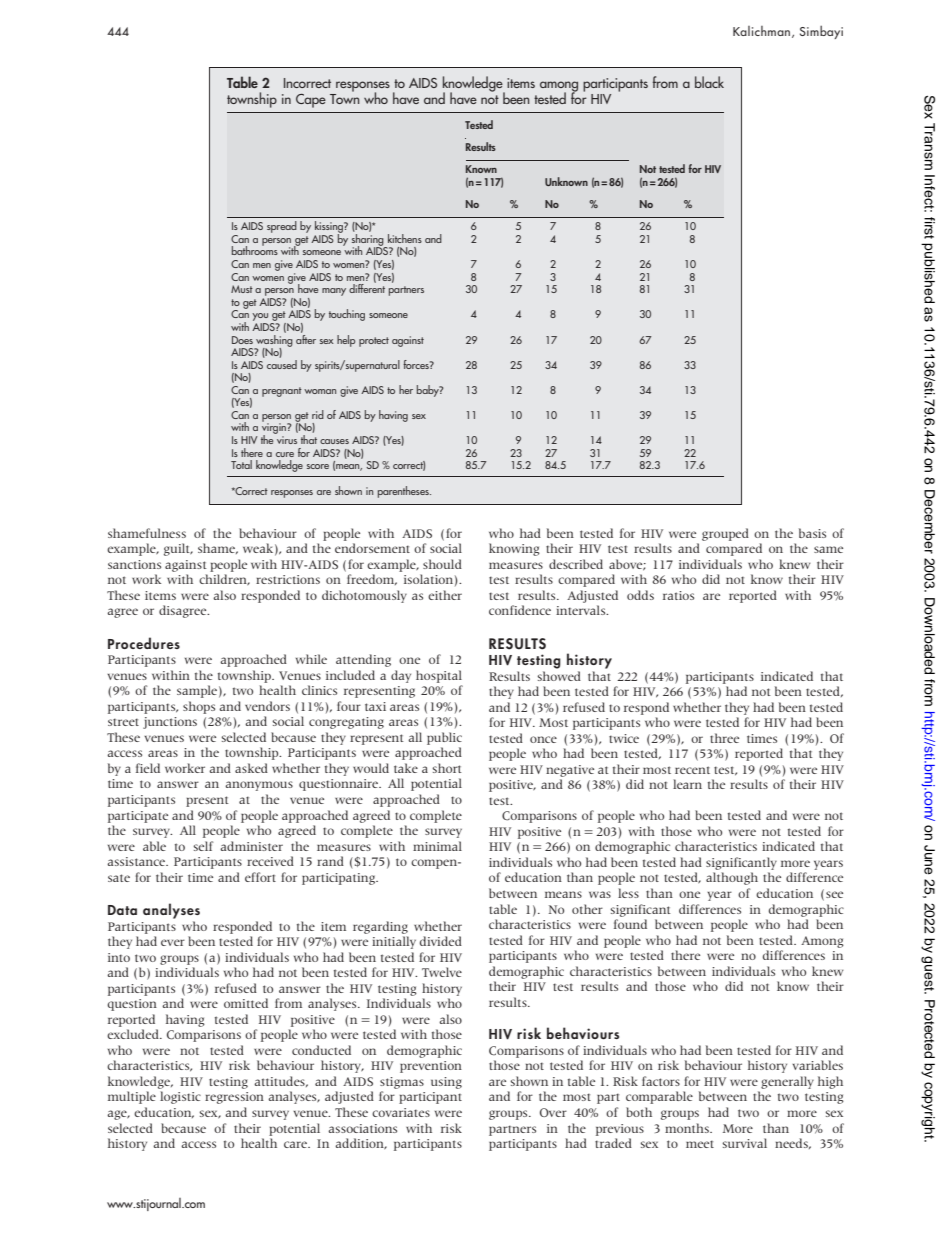 This screenshot has height=1236, width=952. I want to click on Cape, so click(311, 101).
